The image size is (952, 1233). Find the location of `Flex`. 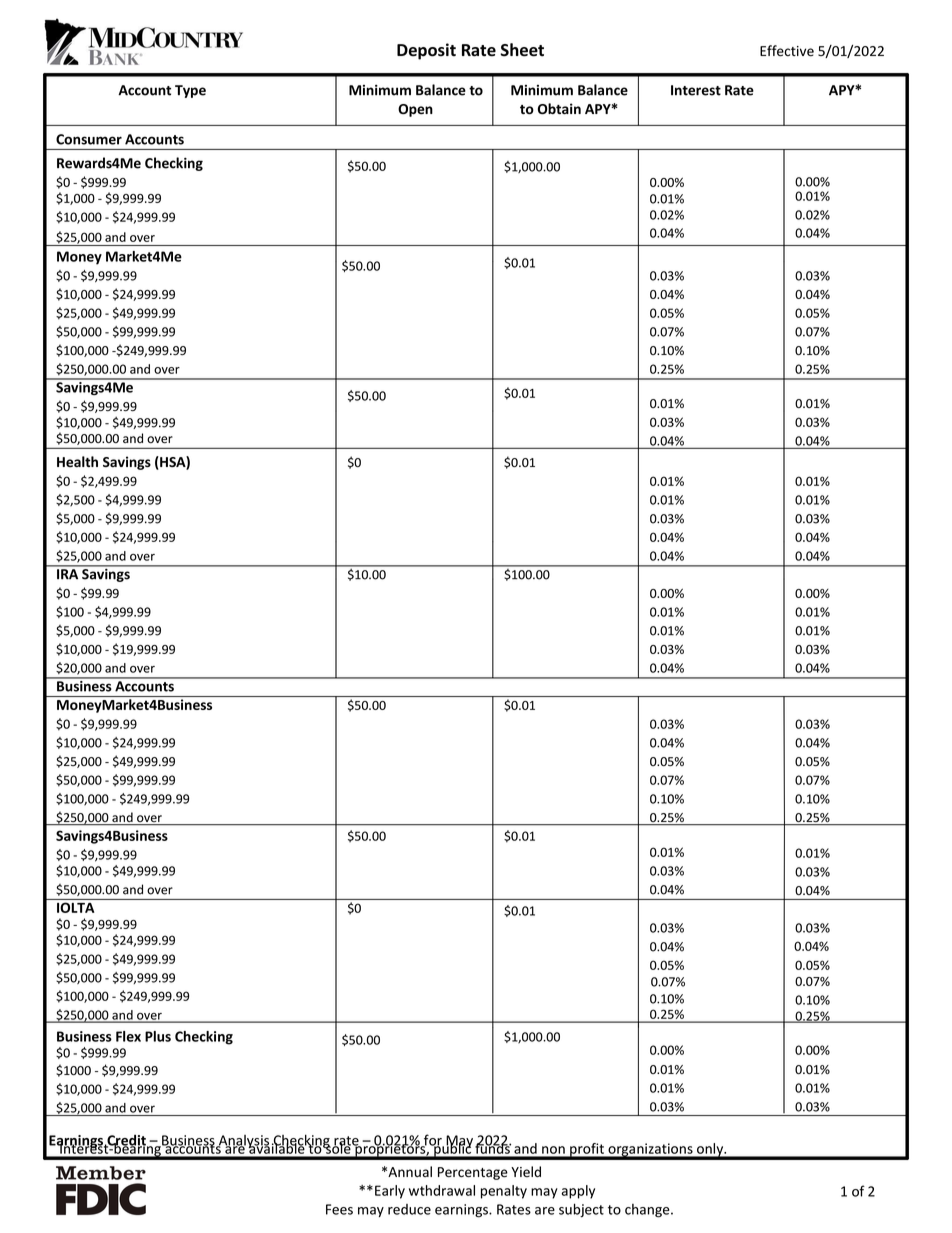

Flex is located at coordinates (128, 1036).
